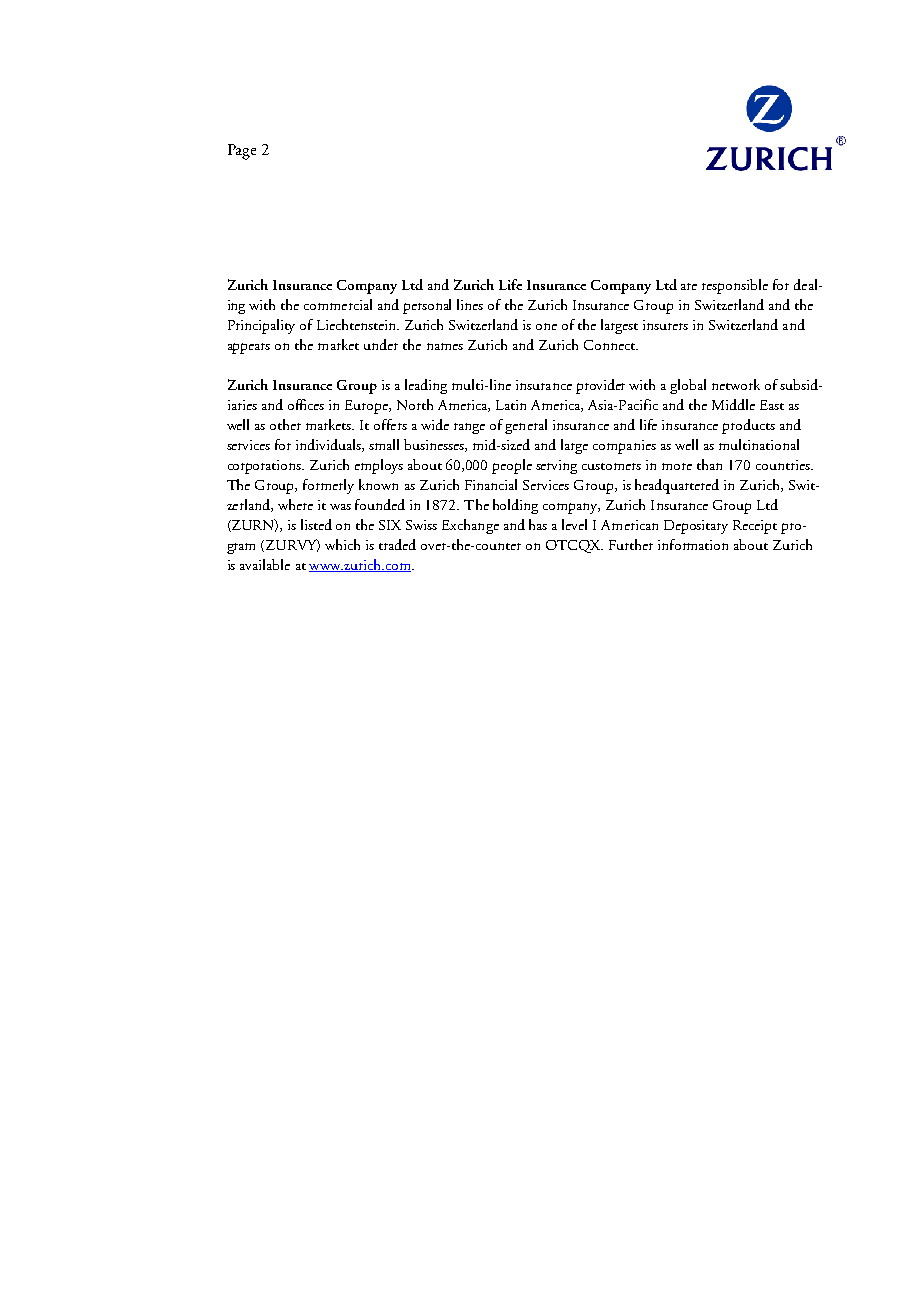 The width and height of the image is (924, 1308). I want to click on commercial, so click(338, 304).
